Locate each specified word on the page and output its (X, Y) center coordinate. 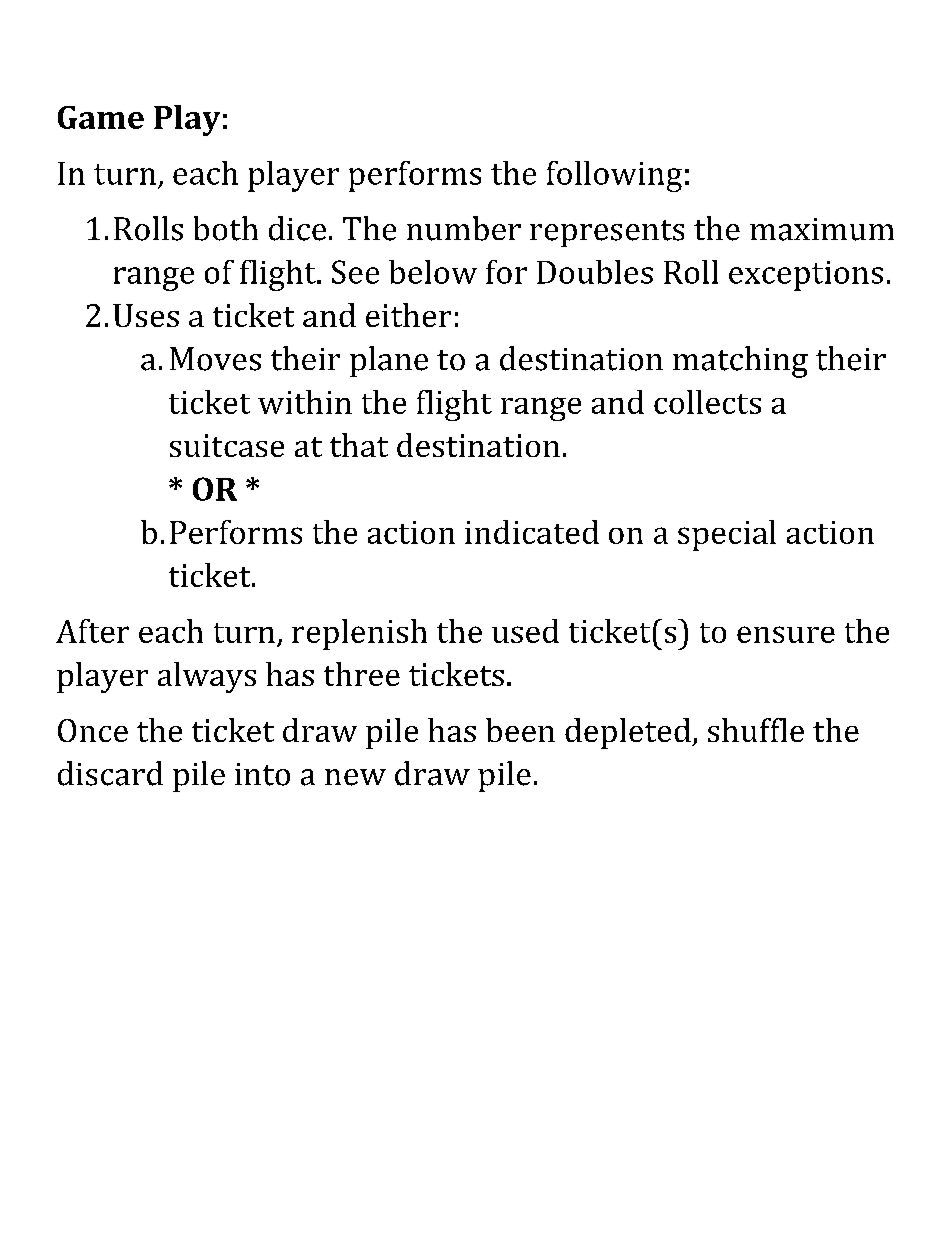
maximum (822, 229)
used (525, 631)
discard (110, 773)
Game (101, 117)
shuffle (756, 730)
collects (707, 402)
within (305, 402)
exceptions (806, 276)
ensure (786, 634)
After (92, 631)
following (614, 176)
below (433, 272)
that (359, 445)
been (520, 730)
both (226, 228)
